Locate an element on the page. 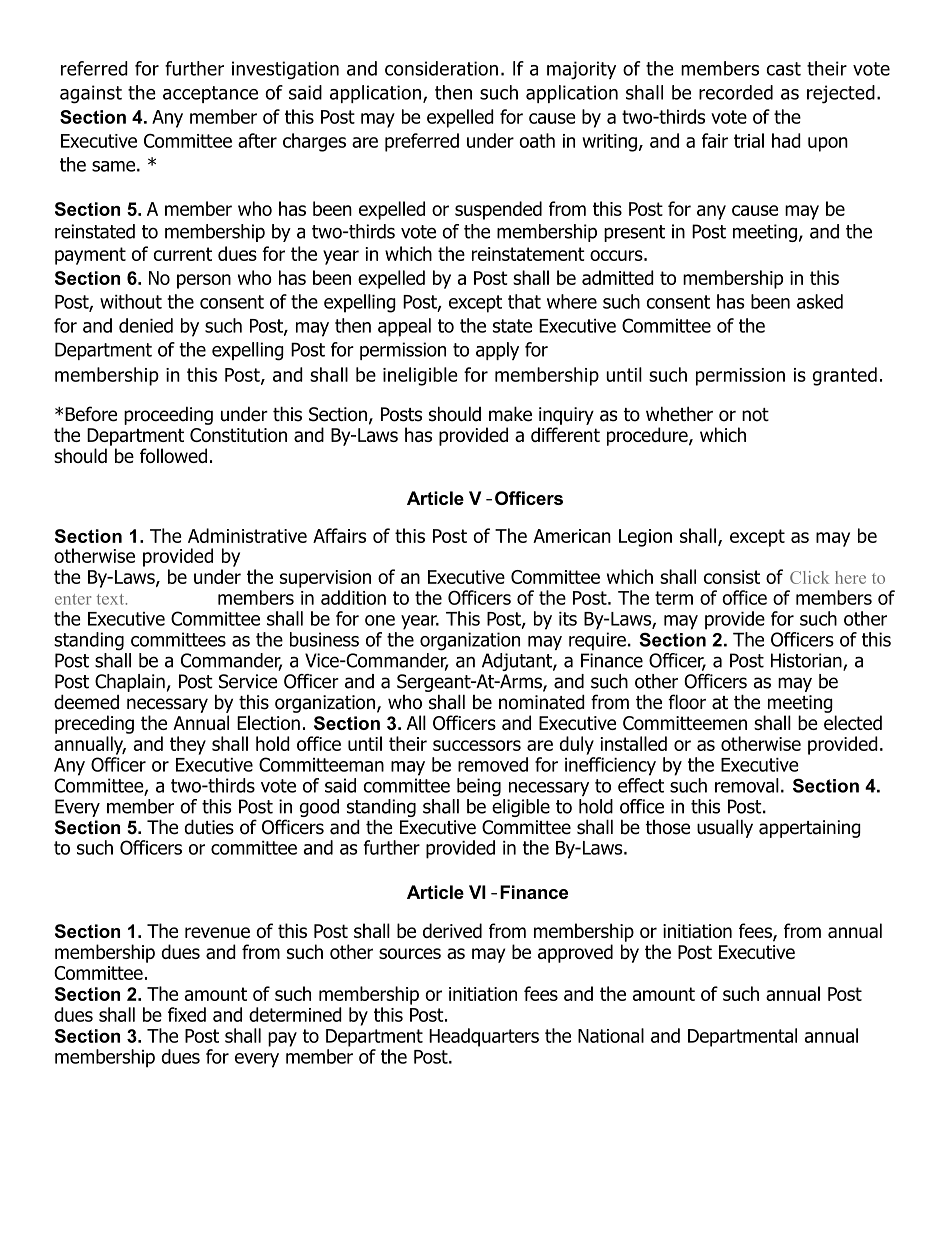  they is located at coordinates (188, 745).
